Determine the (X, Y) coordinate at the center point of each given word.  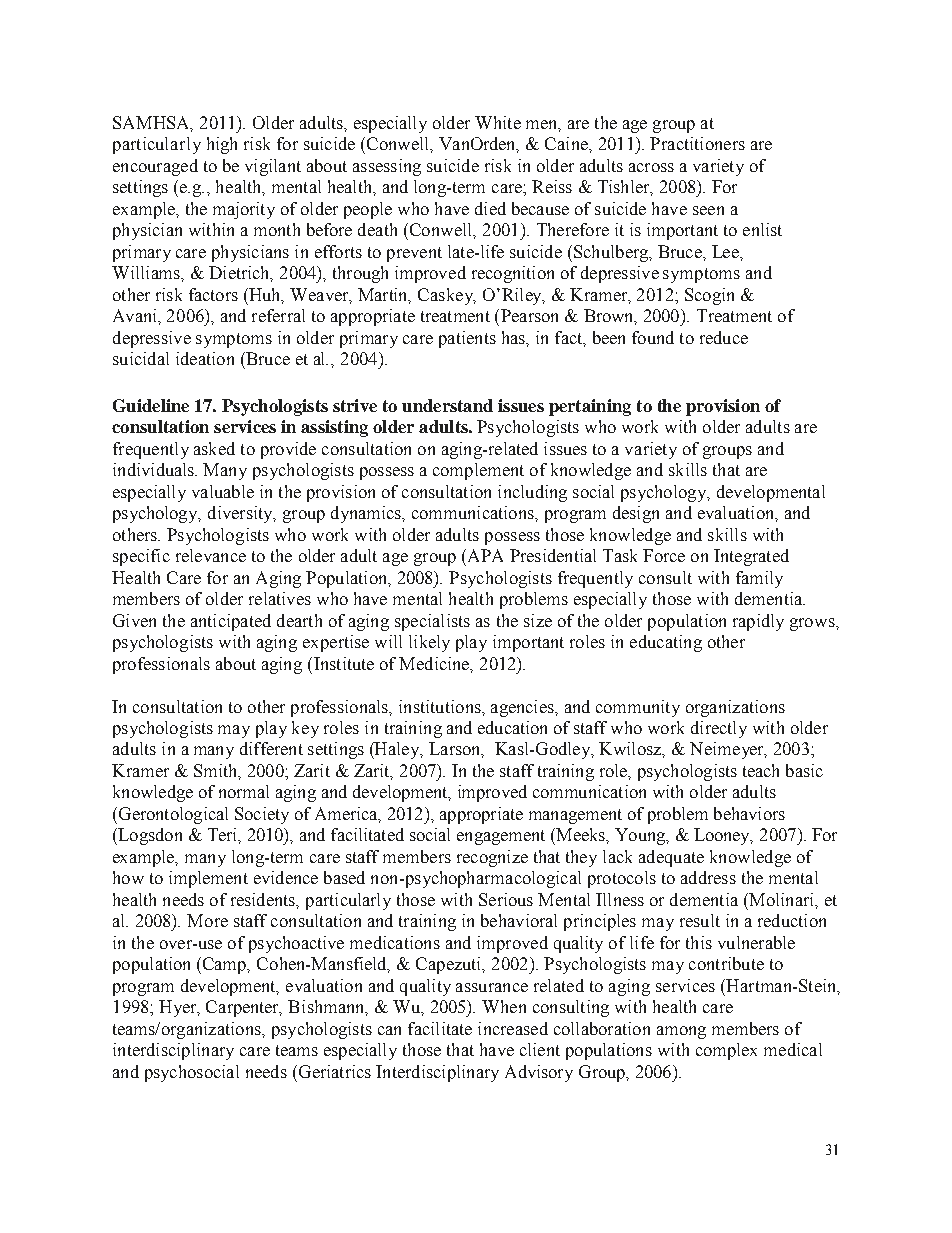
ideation (205, 358)
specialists (432, 622)
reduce (724, 337)
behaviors (749, 813)
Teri (223, 834)
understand (447, 405)
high (222, 145)
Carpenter (244, 1008)
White (498, 122)
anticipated (231, 622)
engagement (501, 837)
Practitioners (697, 143)
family (759, 579)
